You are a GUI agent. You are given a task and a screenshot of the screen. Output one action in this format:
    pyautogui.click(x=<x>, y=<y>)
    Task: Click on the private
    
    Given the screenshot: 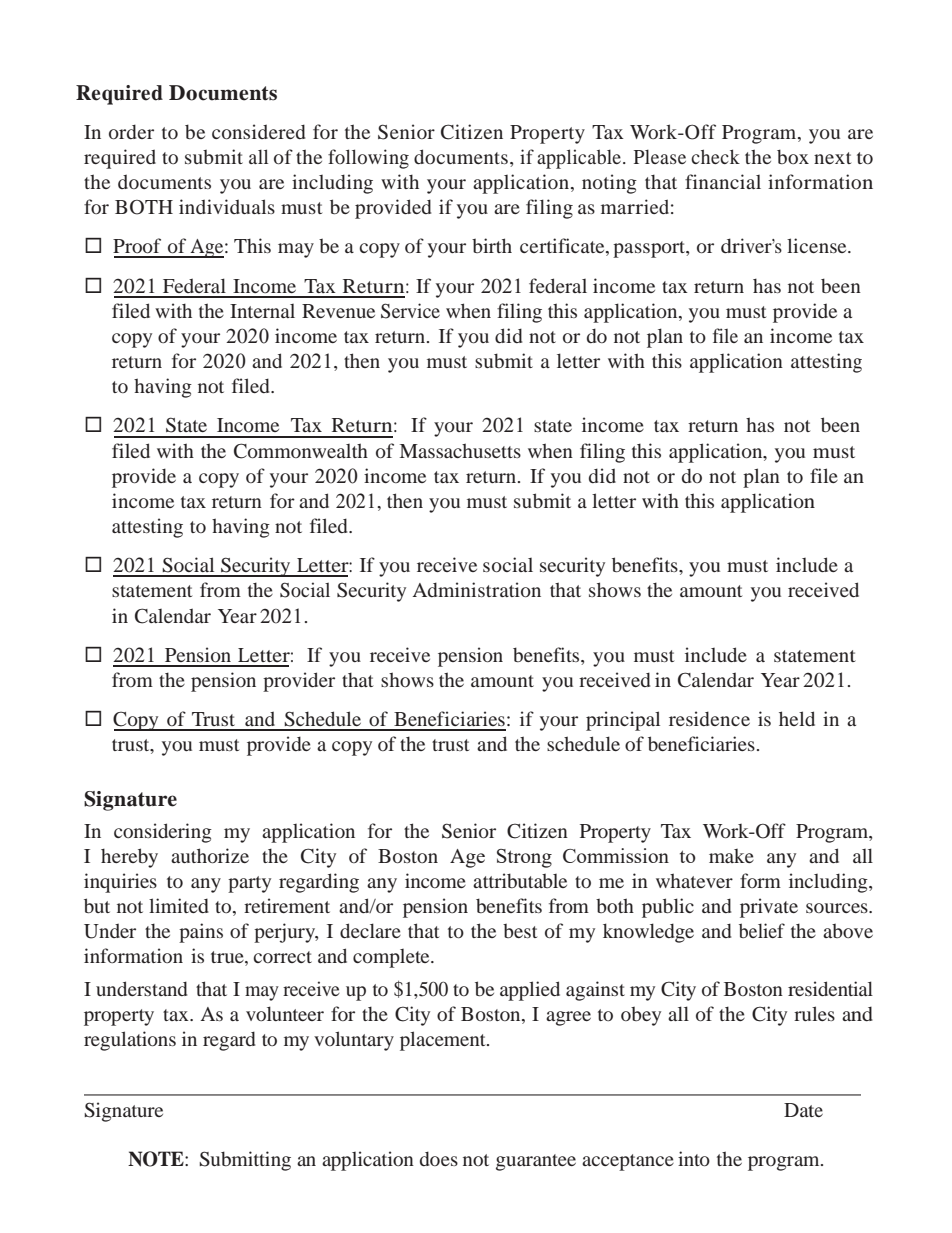 What is the action you would take?
    pyautogui.click(x=769, y=908)
